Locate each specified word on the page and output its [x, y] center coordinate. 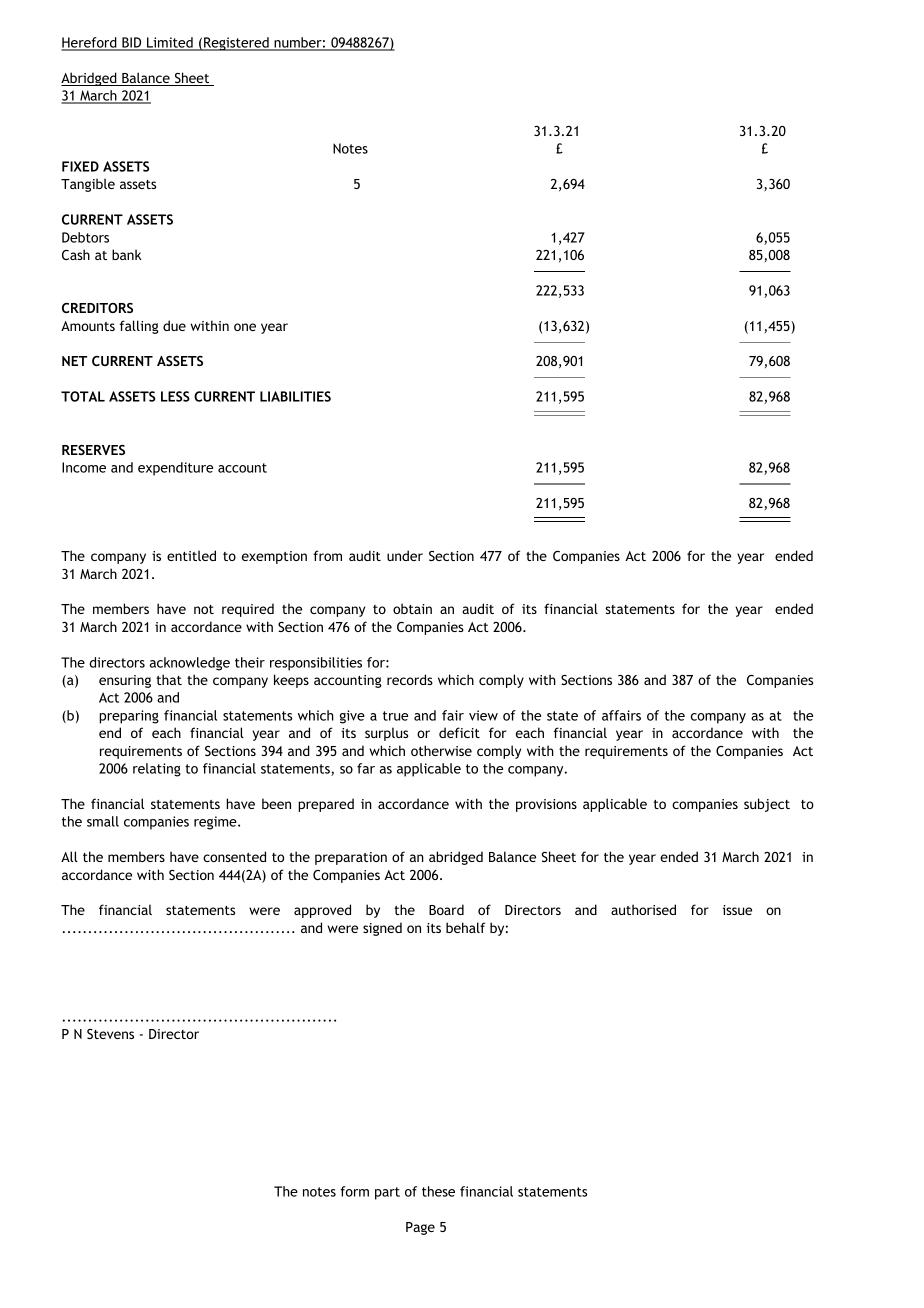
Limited [170, 43]
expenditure [175, 469]
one [245, 327]
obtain [412, 608]
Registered [236, 44]
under [405, 555]
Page [420, 1228]
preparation [351, 858]
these [438, 1191]
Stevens [110, 1034]
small [103, 821]
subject [767, 805]
